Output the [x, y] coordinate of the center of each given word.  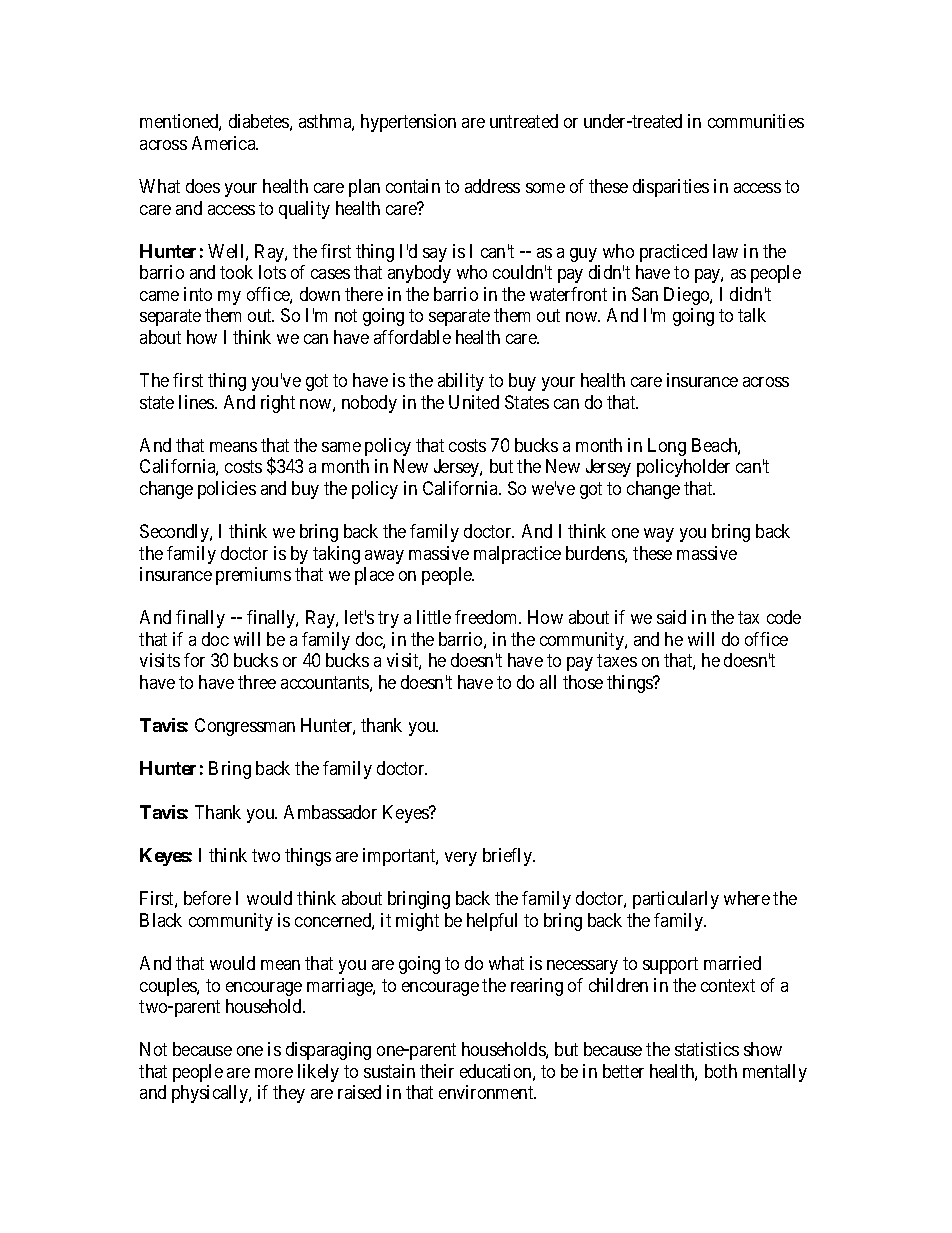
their [437, 1071]
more [274, 1073]
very [461, 859]
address [492, 186]
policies [227, 490]
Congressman [245, 727]
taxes [617, 661]
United [474, 402]
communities [756, 121]
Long [667, 447]
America [225, 143]
